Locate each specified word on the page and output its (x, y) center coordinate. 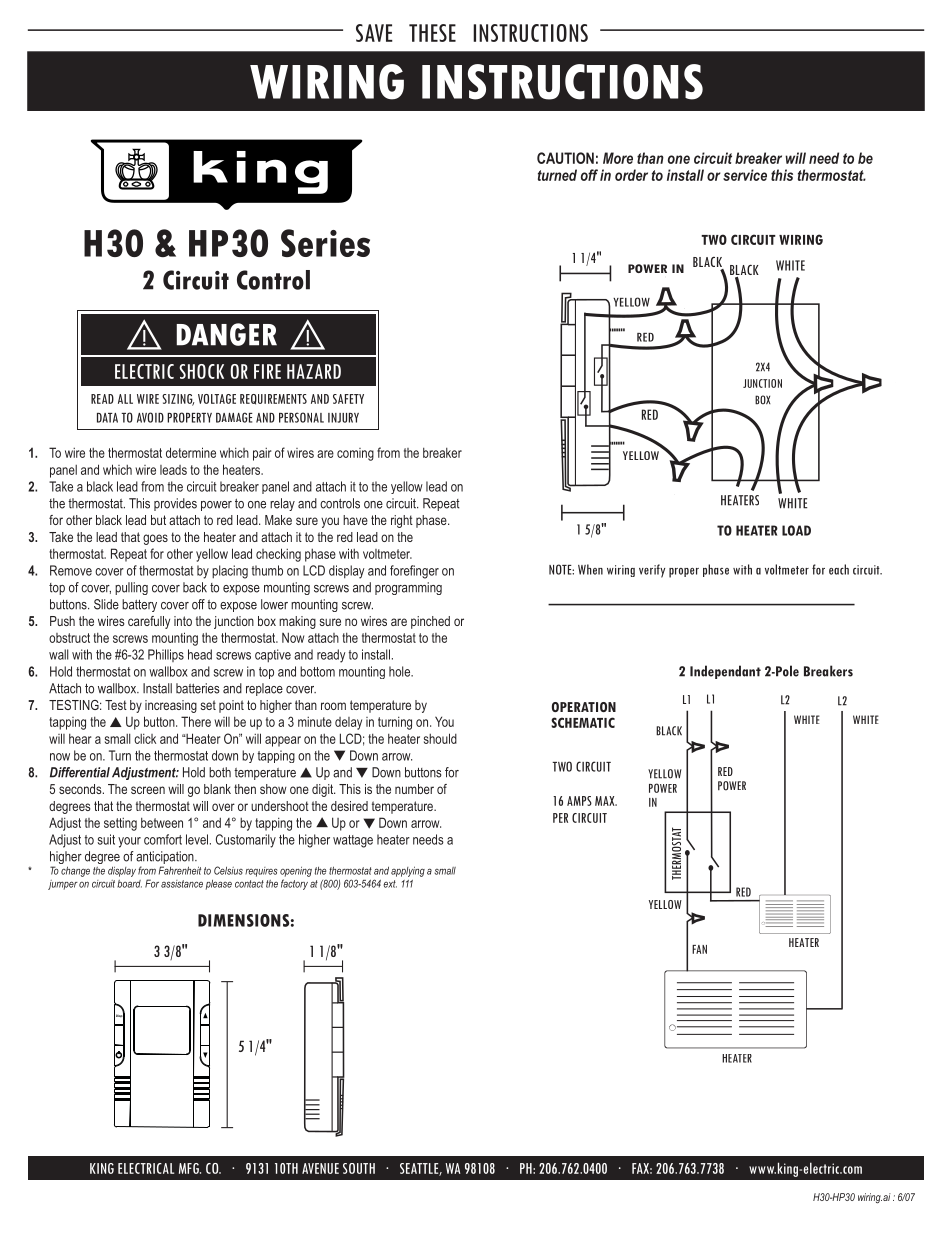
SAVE (374, 33)
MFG (190, 1168)
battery (139, 605)
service (745, 175)
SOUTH (359, 1168)
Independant (725, 672)
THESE (432, 33)
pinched (430, 622)
